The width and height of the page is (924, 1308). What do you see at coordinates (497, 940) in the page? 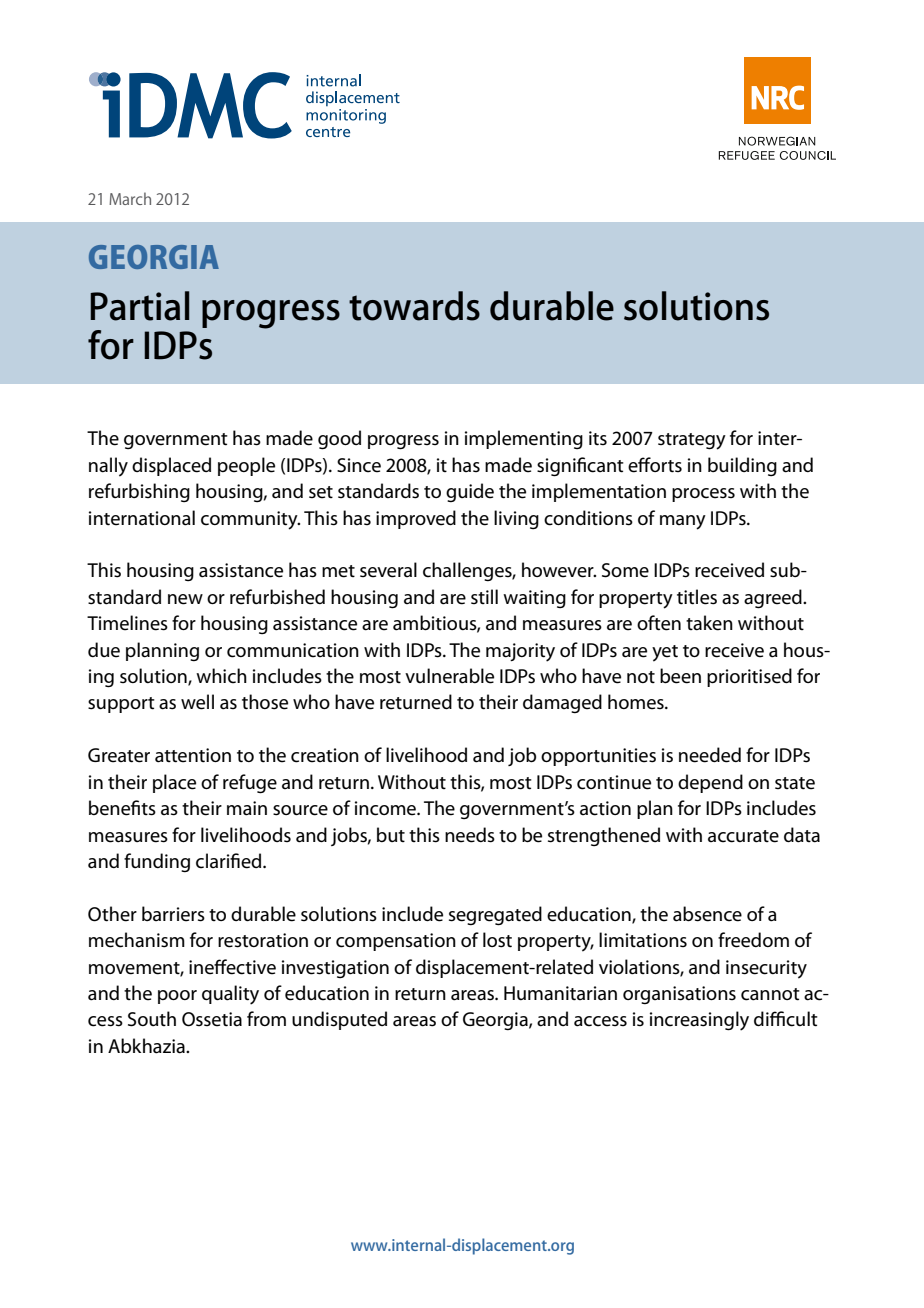
I see `lost` at bounding box center [497, 940].
